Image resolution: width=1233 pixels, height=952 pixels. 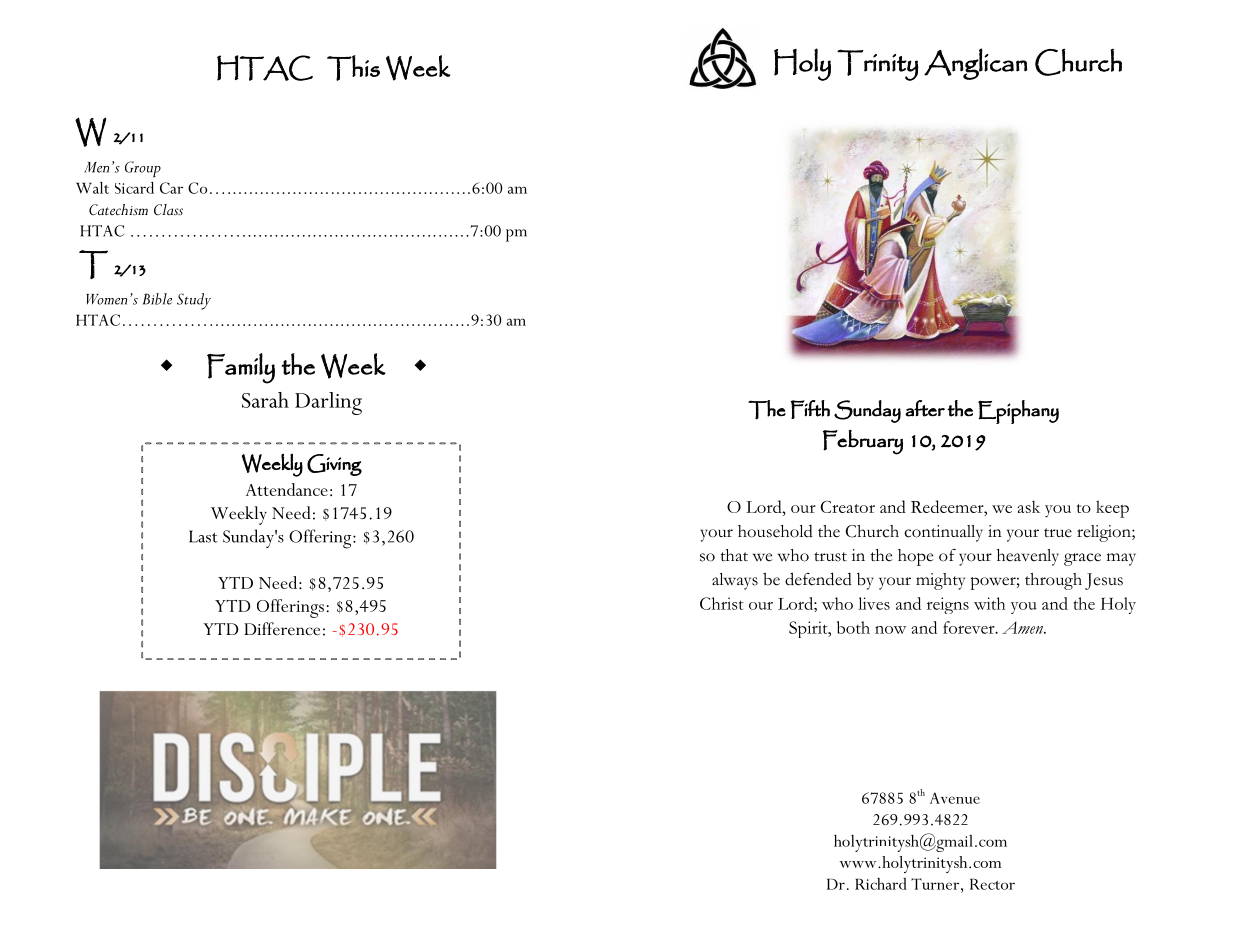 What do you see at coordinates (976, 64) in the page?
I see `Anglican` at bounding box center [976, 64].
